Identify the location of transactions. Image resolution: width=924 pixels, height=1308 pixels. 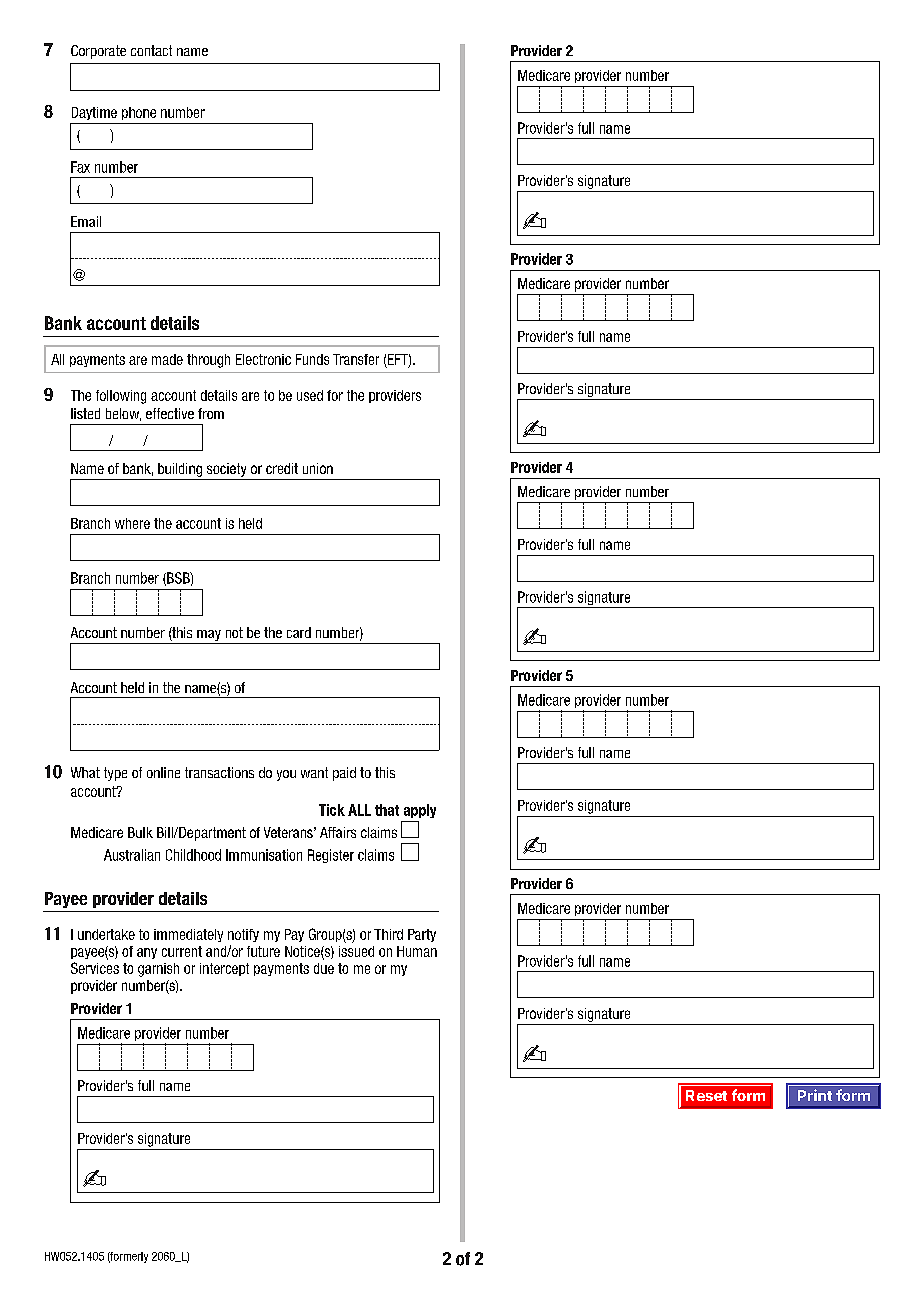
(219, 772).
